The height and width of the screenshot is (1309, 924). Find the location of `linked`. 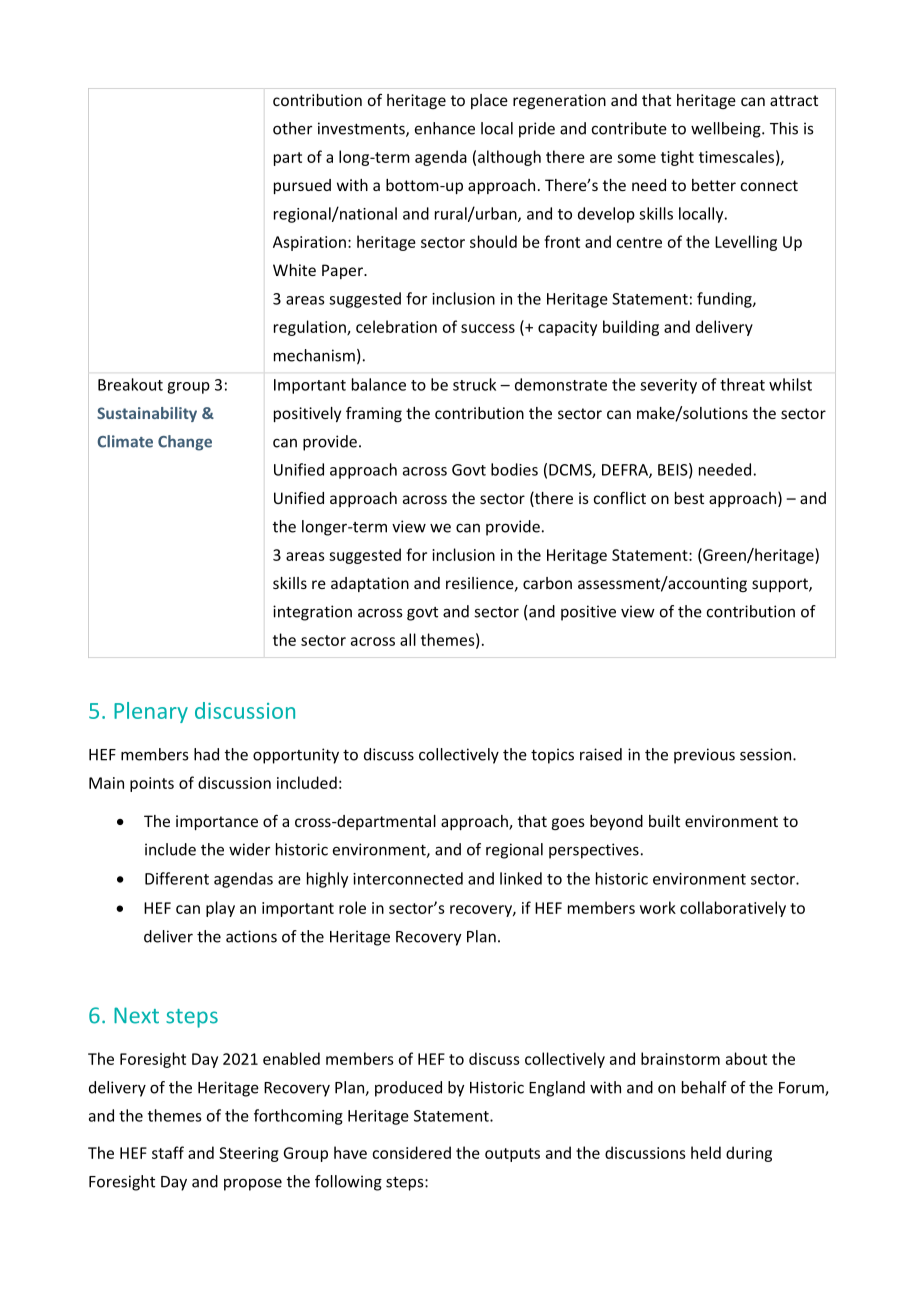

linked is located at coordinates (521, 878).
